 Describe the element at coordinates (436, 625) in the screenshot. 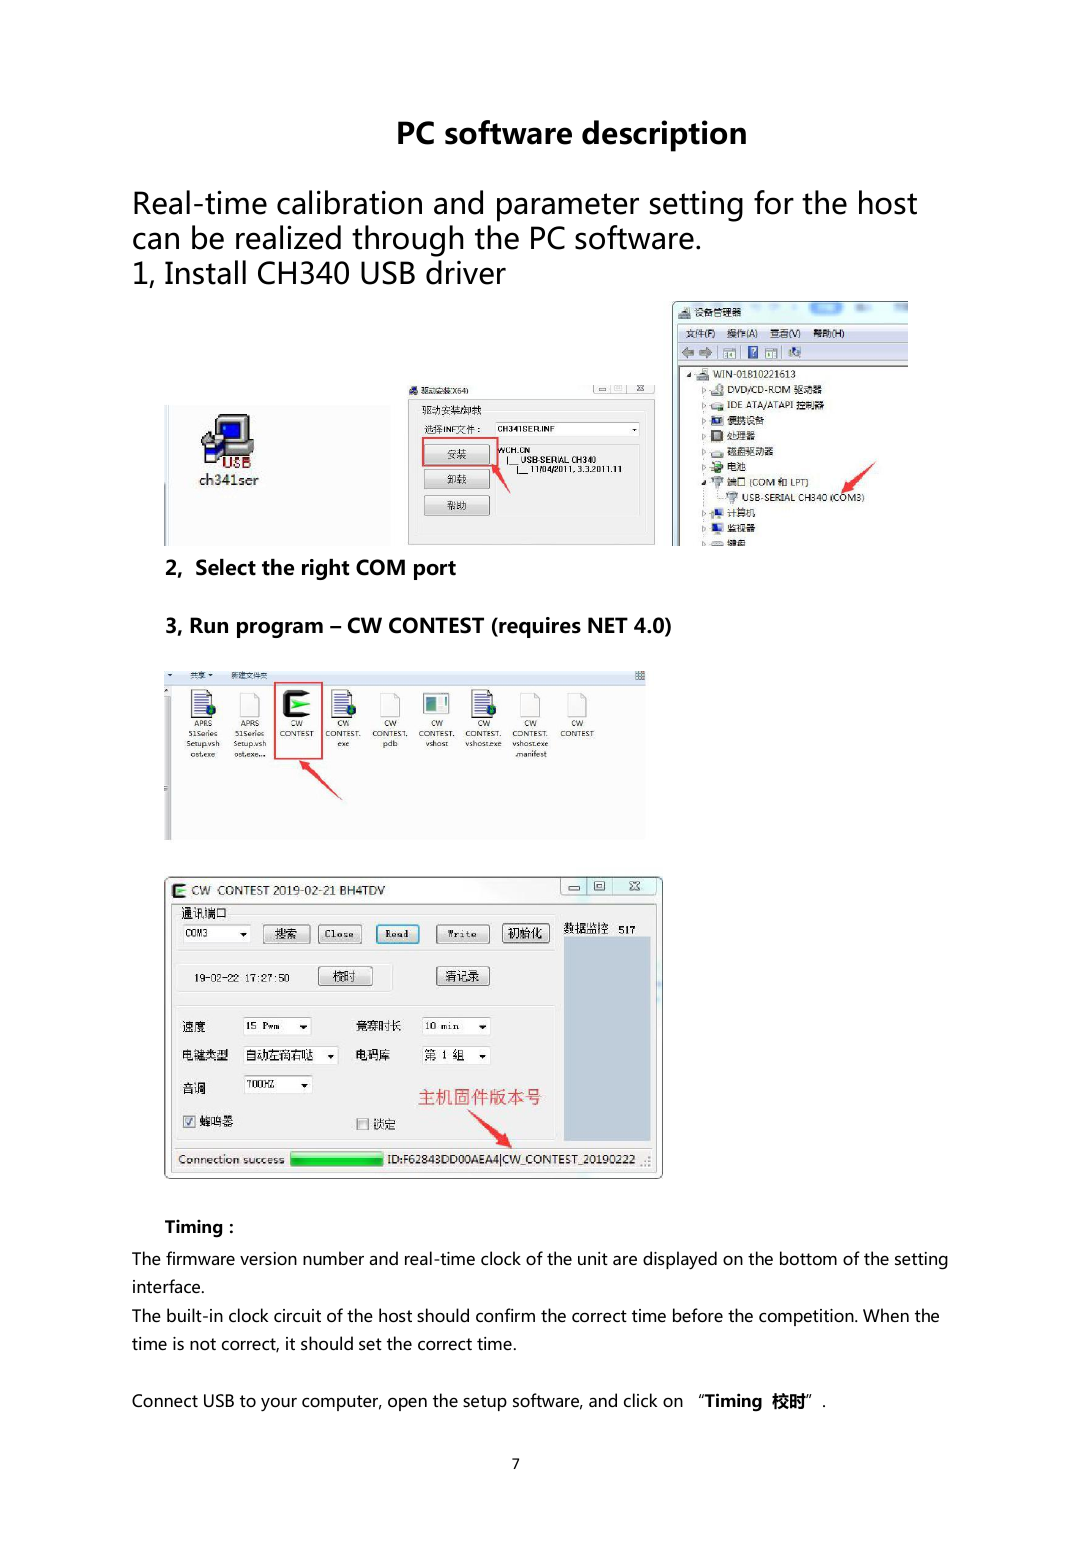

I see `CONTEST` at that location.
